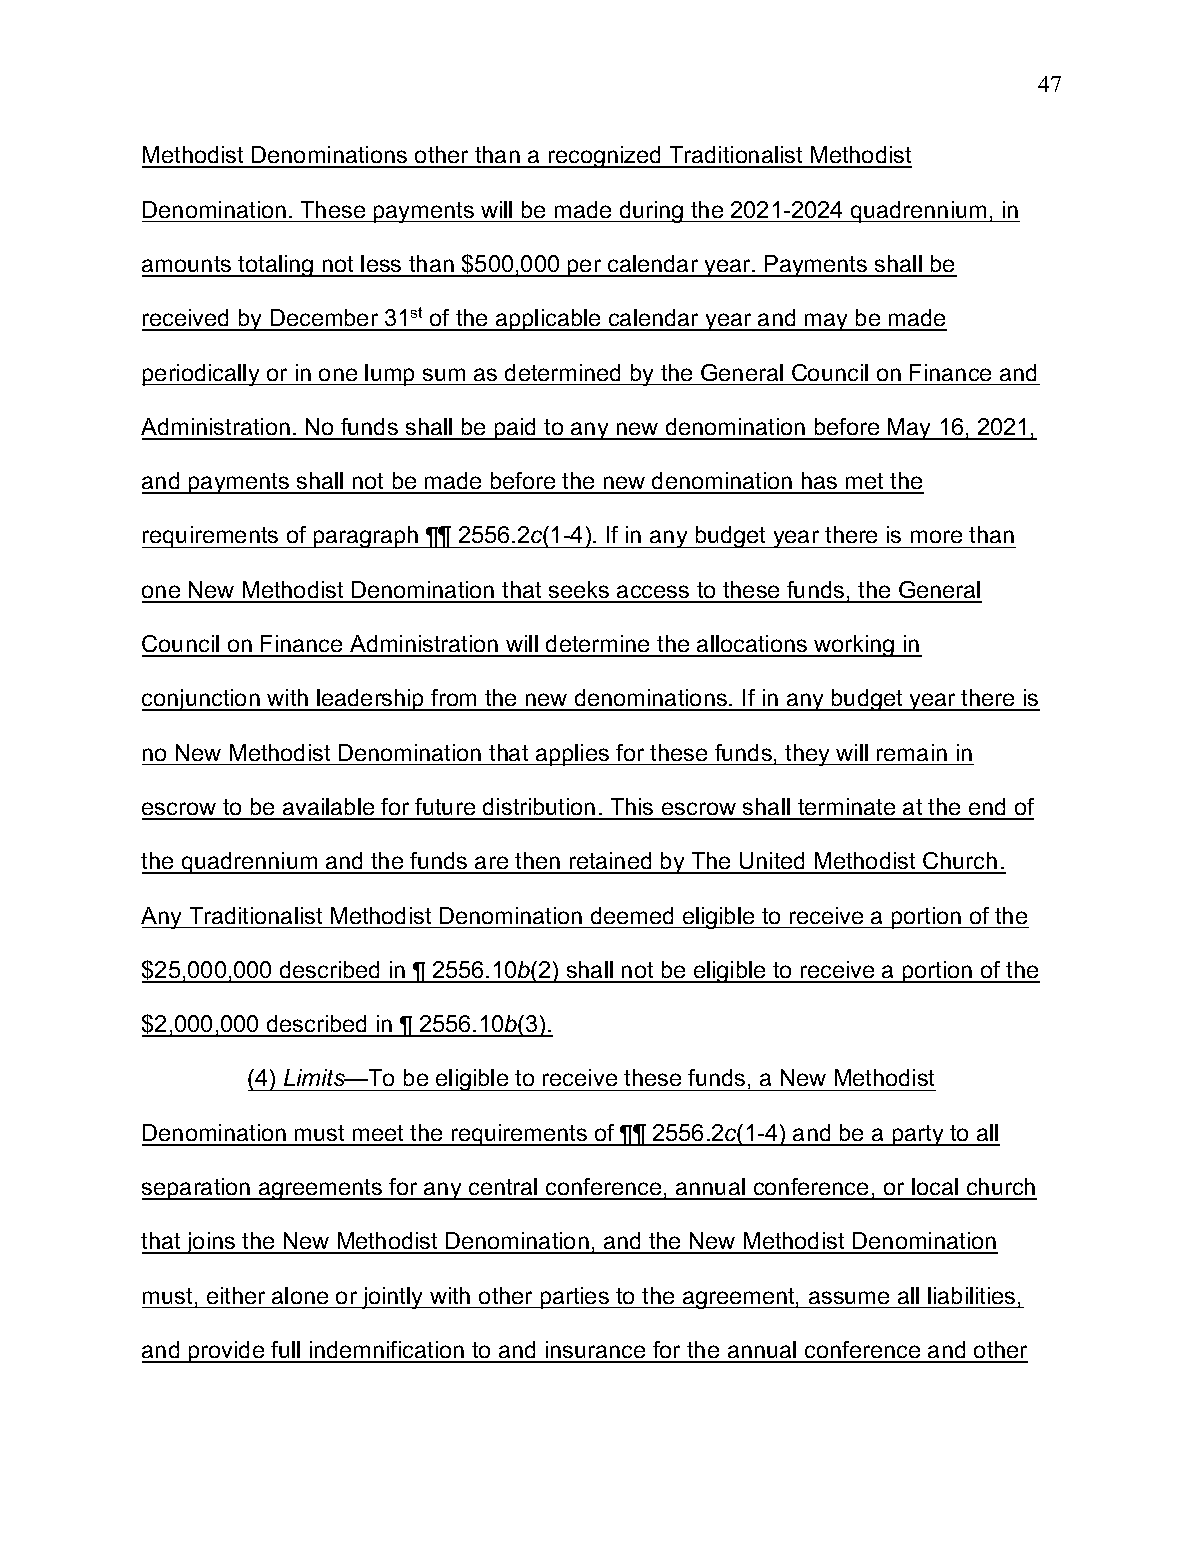 This screenshot has height=1558, width=1204. I want to click on recognized, so click(604, 157).
